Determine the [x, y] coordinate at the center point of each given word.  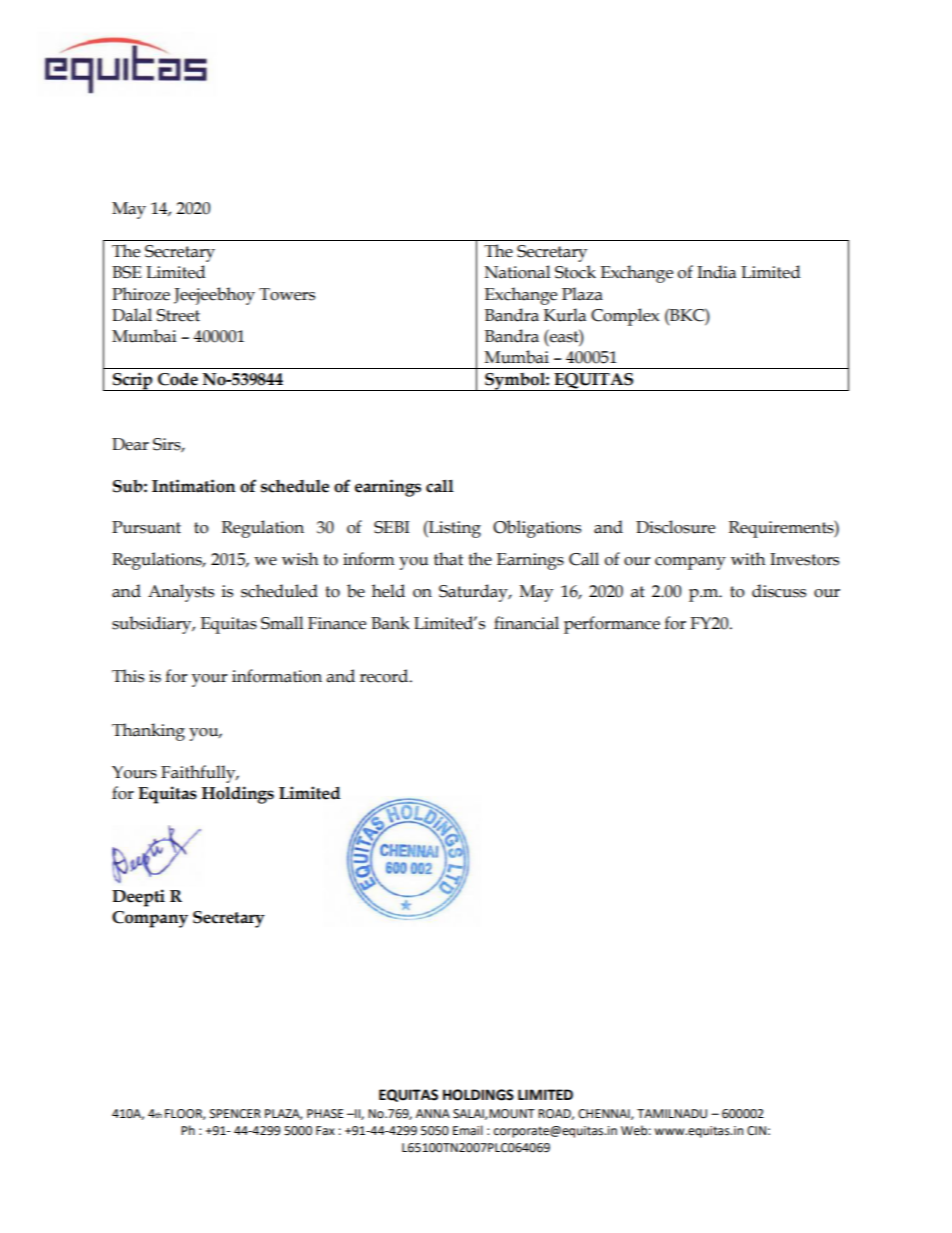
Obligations [537, 529]
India [716, 272]
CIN [756, 1131]
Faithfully [199, 774]
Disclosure [675, 527]
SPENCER [235, 1114]
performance [612, 625]
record [385, 676]
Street [178, 315]
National [517, 272]
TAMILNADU [672, 1114]
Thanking [148, 732]
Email [468, 1130]
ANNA [433, 1113]
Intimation [194, 486]
